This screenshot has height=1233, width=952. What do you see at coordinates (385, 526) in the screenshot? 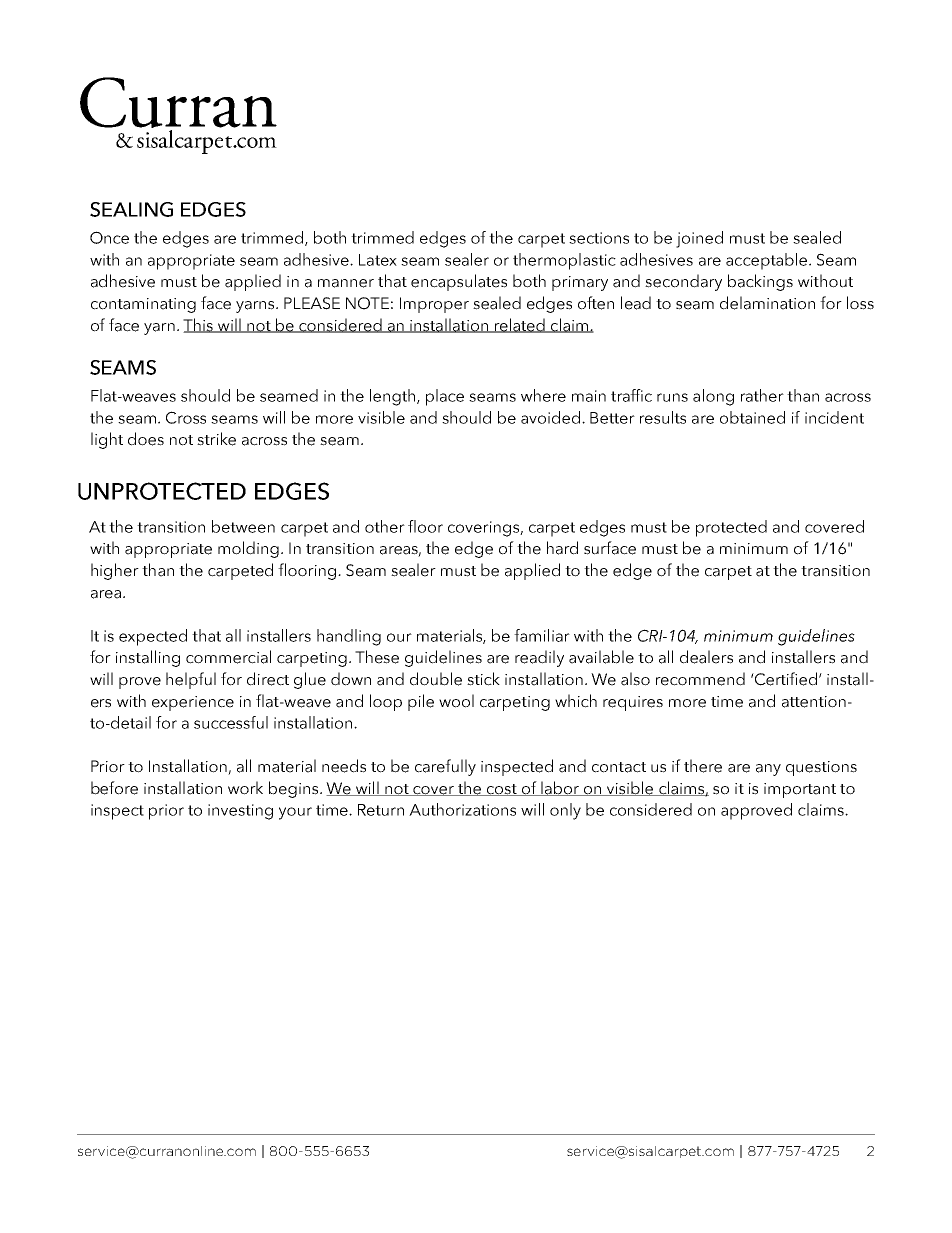
I see `other` at bounding box center [385, 526].
